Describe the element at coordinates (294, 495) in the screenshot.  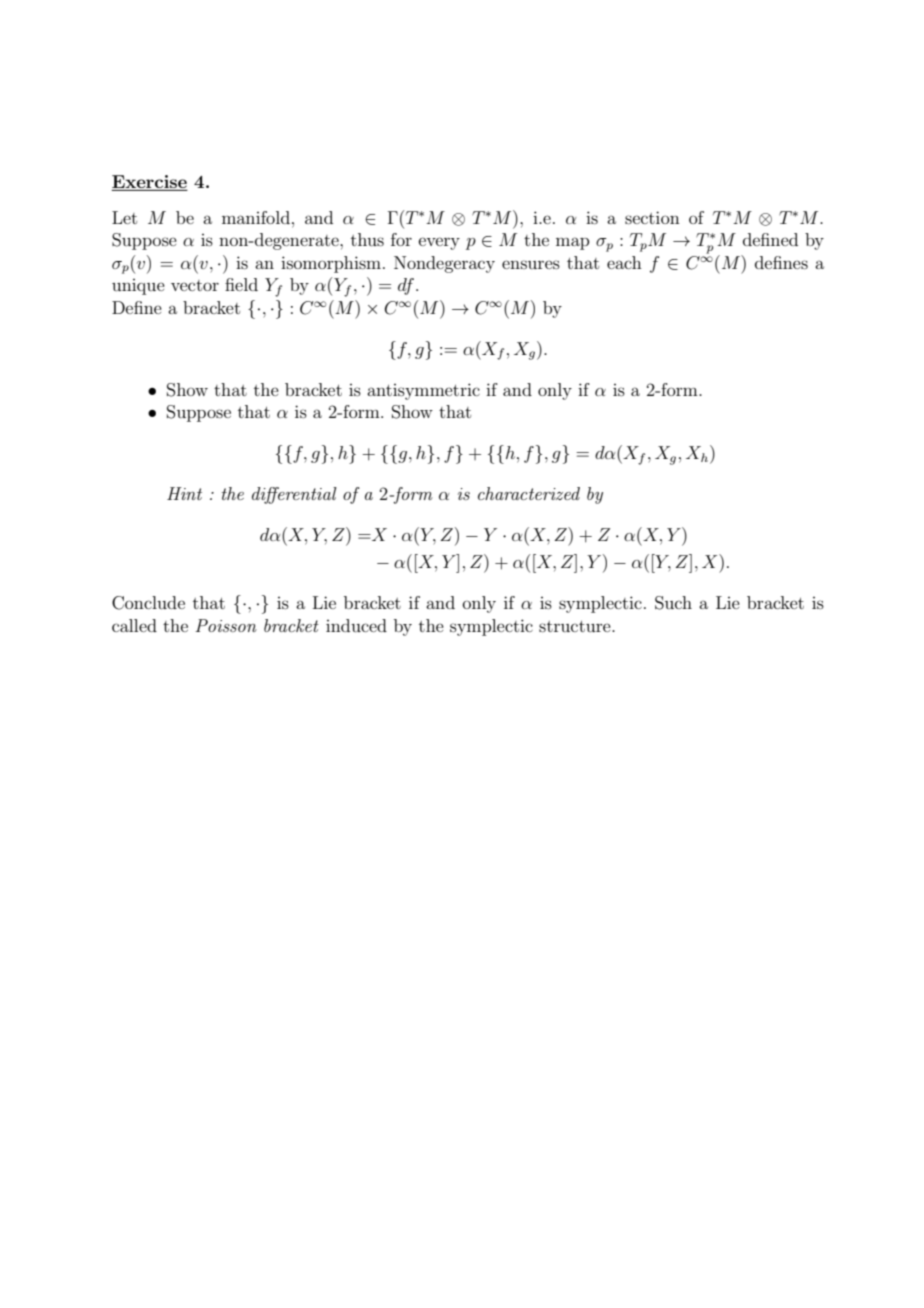
I see `differential` at that location.
